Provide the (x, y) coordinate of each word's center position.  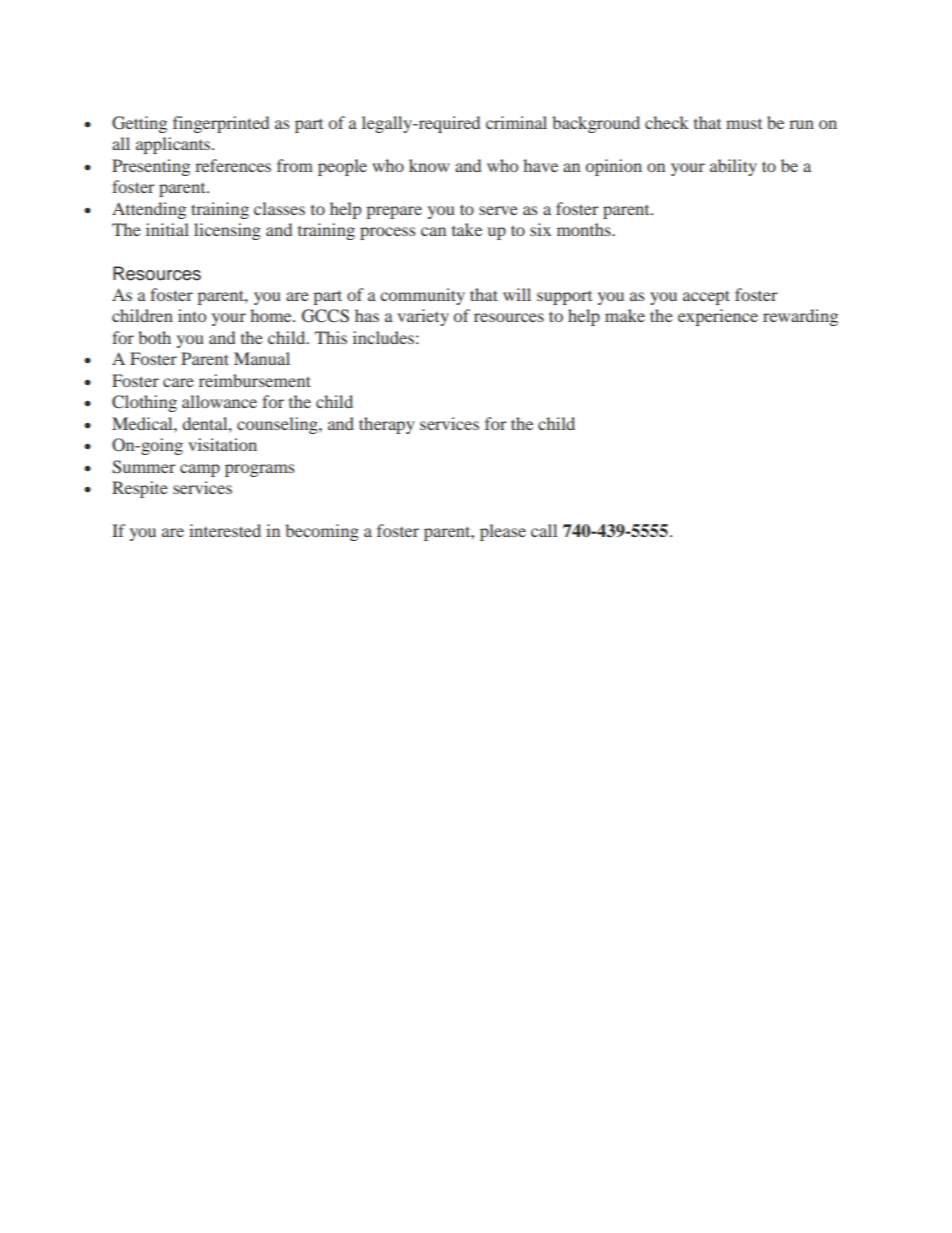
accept (706, 297)
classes (279, 208)
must (744, 124)
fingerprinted (221, 124)
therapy (387, 425)
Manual (262, 358)
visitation (222, 444)
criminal (516, 122)
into (192, 315)
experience (718, 317)
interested (225, 530)
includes (383, 337)
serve (498, 210)
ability (733, 167)
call (544, 530)
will (517, 294)
